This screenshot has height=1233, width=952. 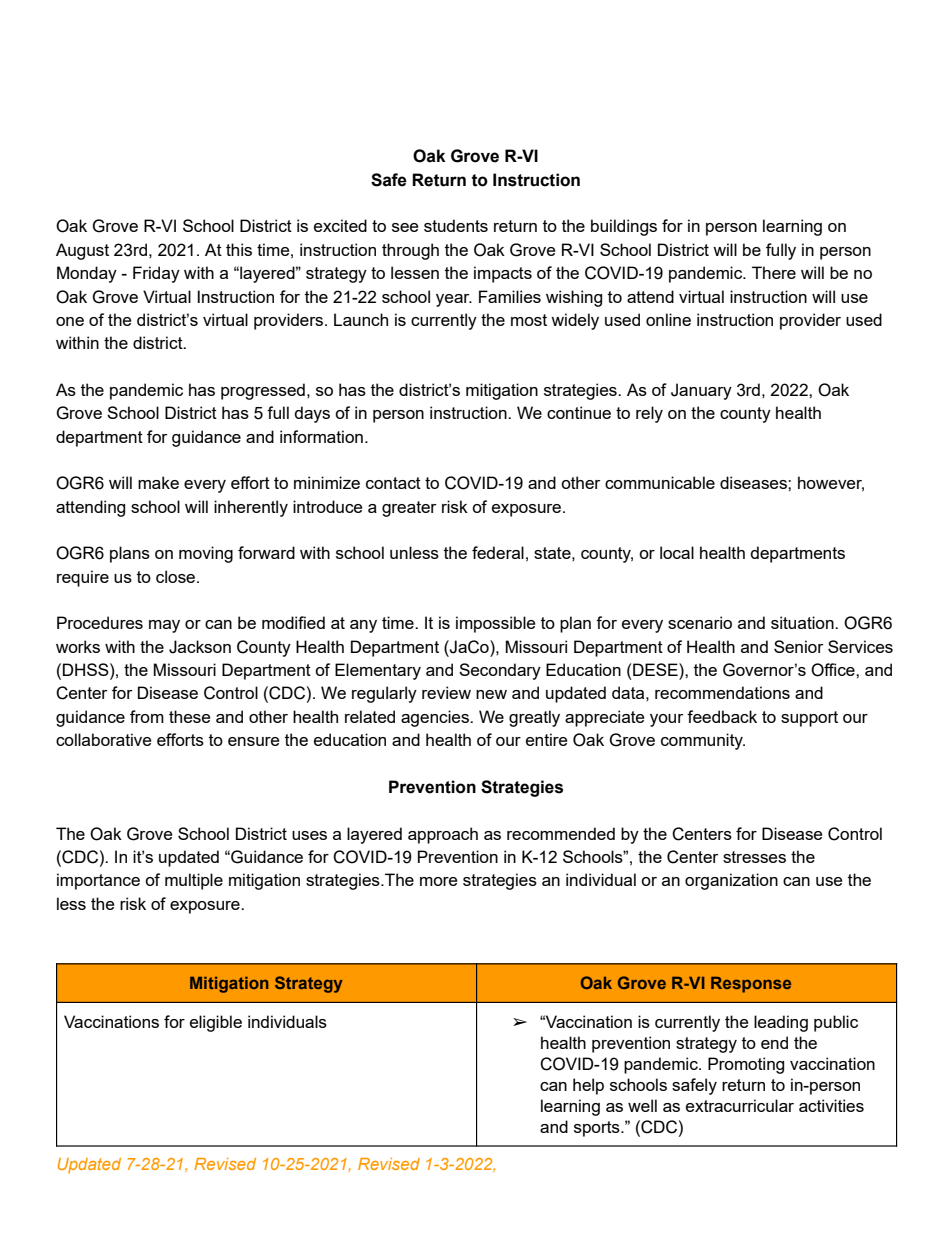 What do you see at coordinates (774, 272) in the screenshot?
I see `There` at bounding box center [774, 272].
